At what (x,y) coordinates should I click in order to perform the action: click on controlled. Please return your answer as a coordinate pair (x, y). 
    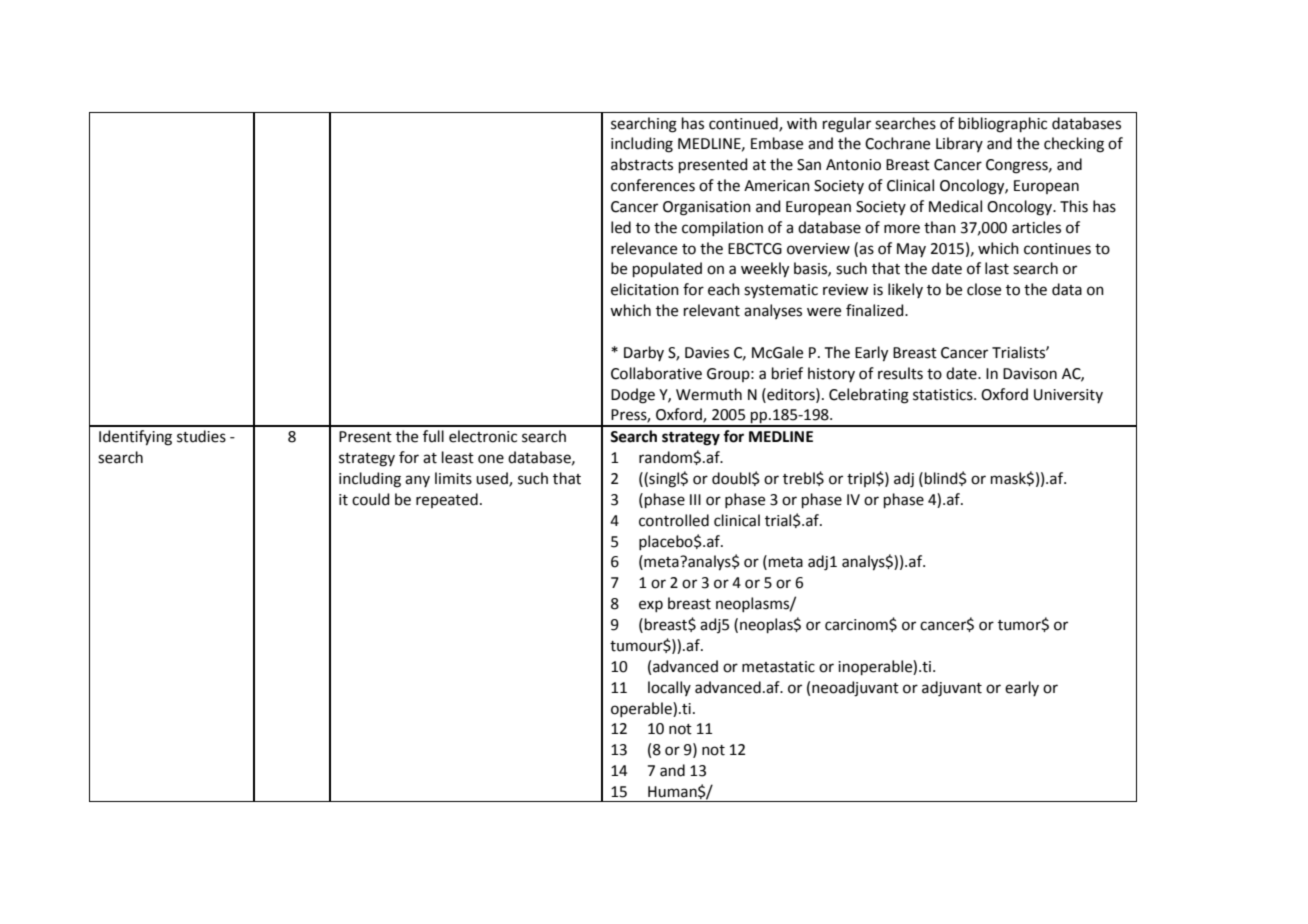
    Looking at the image, I should click on (674, 520).
